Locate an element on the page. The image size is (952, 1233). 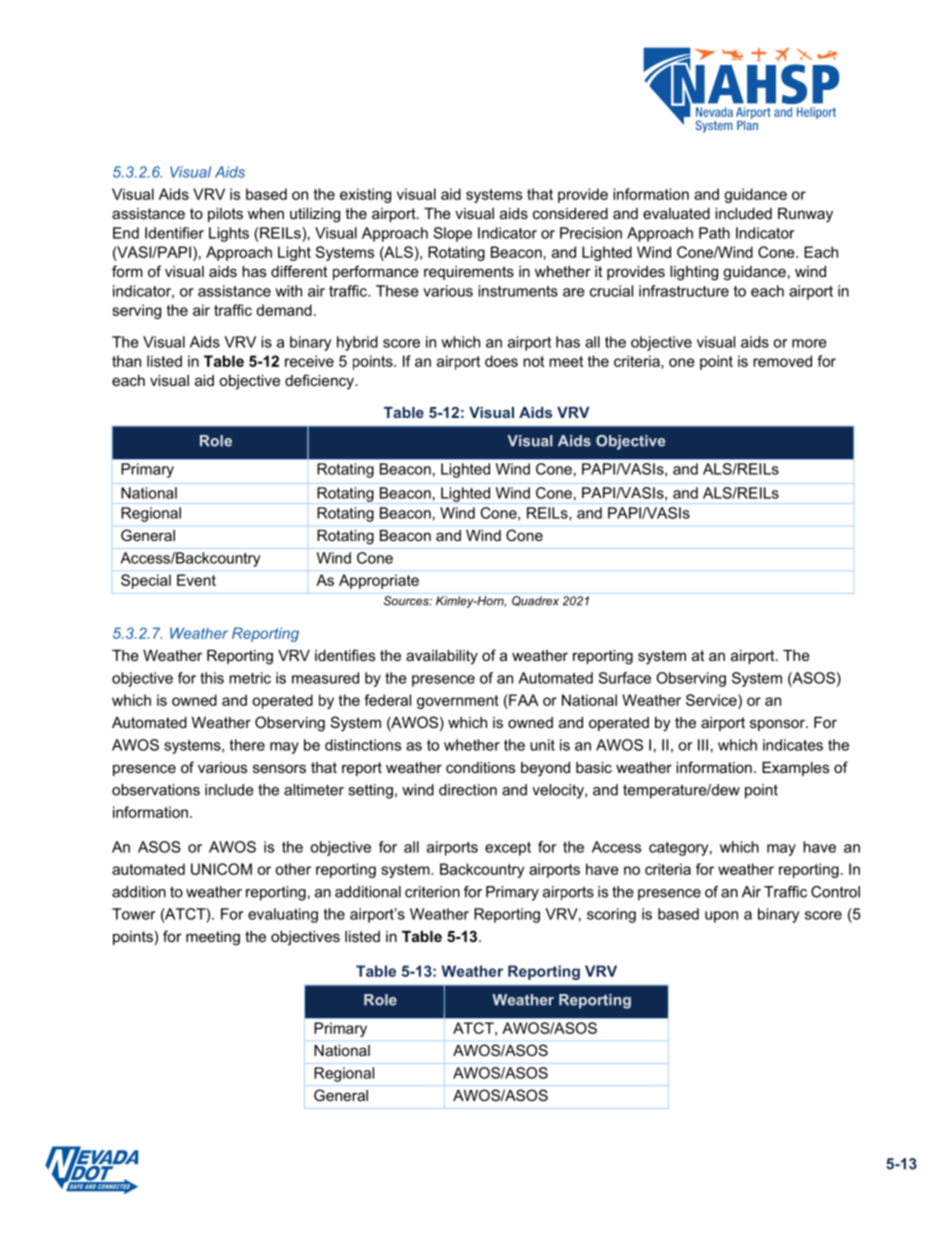
Path is located at coordinates (714, 233).
